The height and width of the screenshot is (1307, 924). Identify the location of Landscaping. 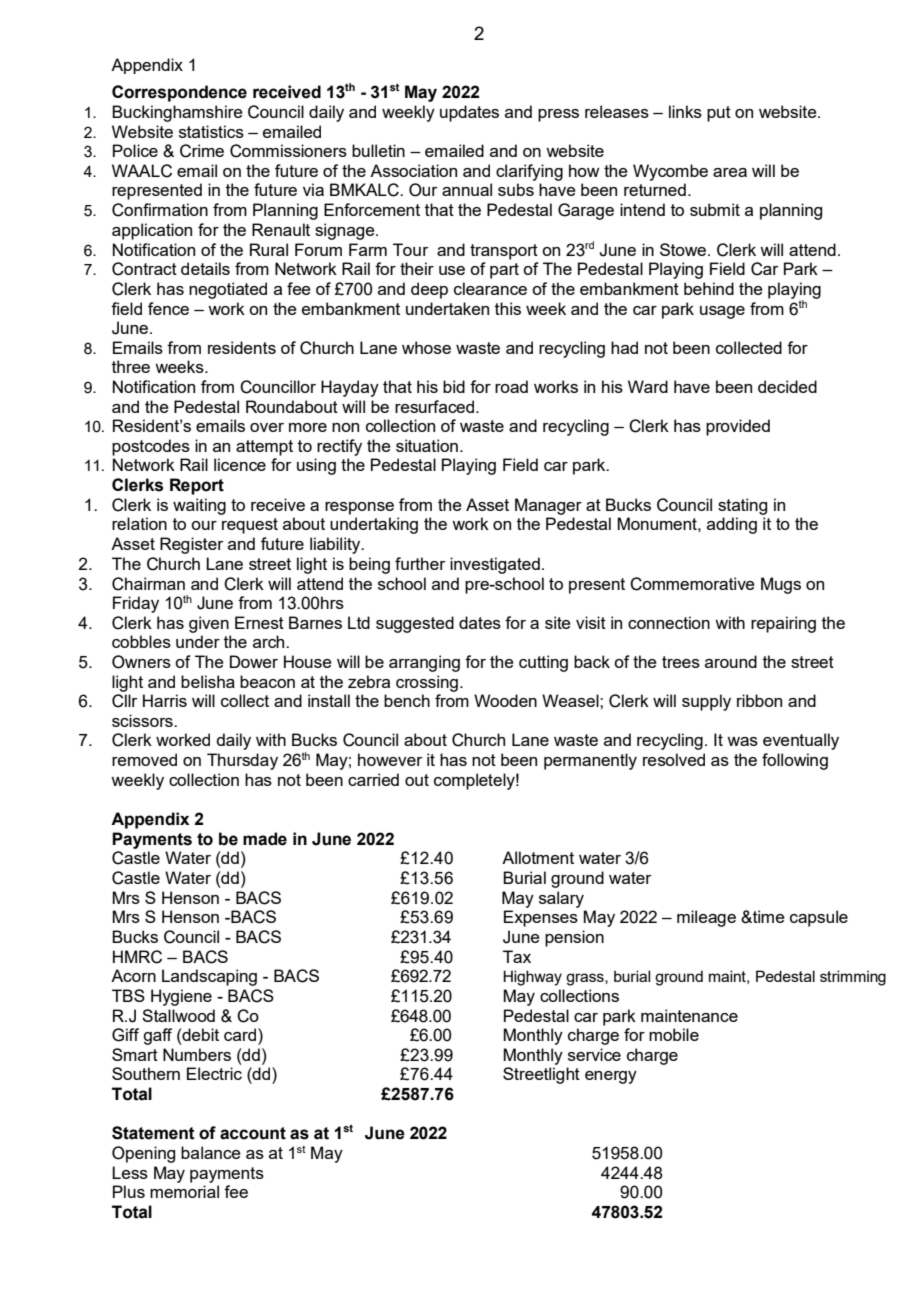
(209, 977).
